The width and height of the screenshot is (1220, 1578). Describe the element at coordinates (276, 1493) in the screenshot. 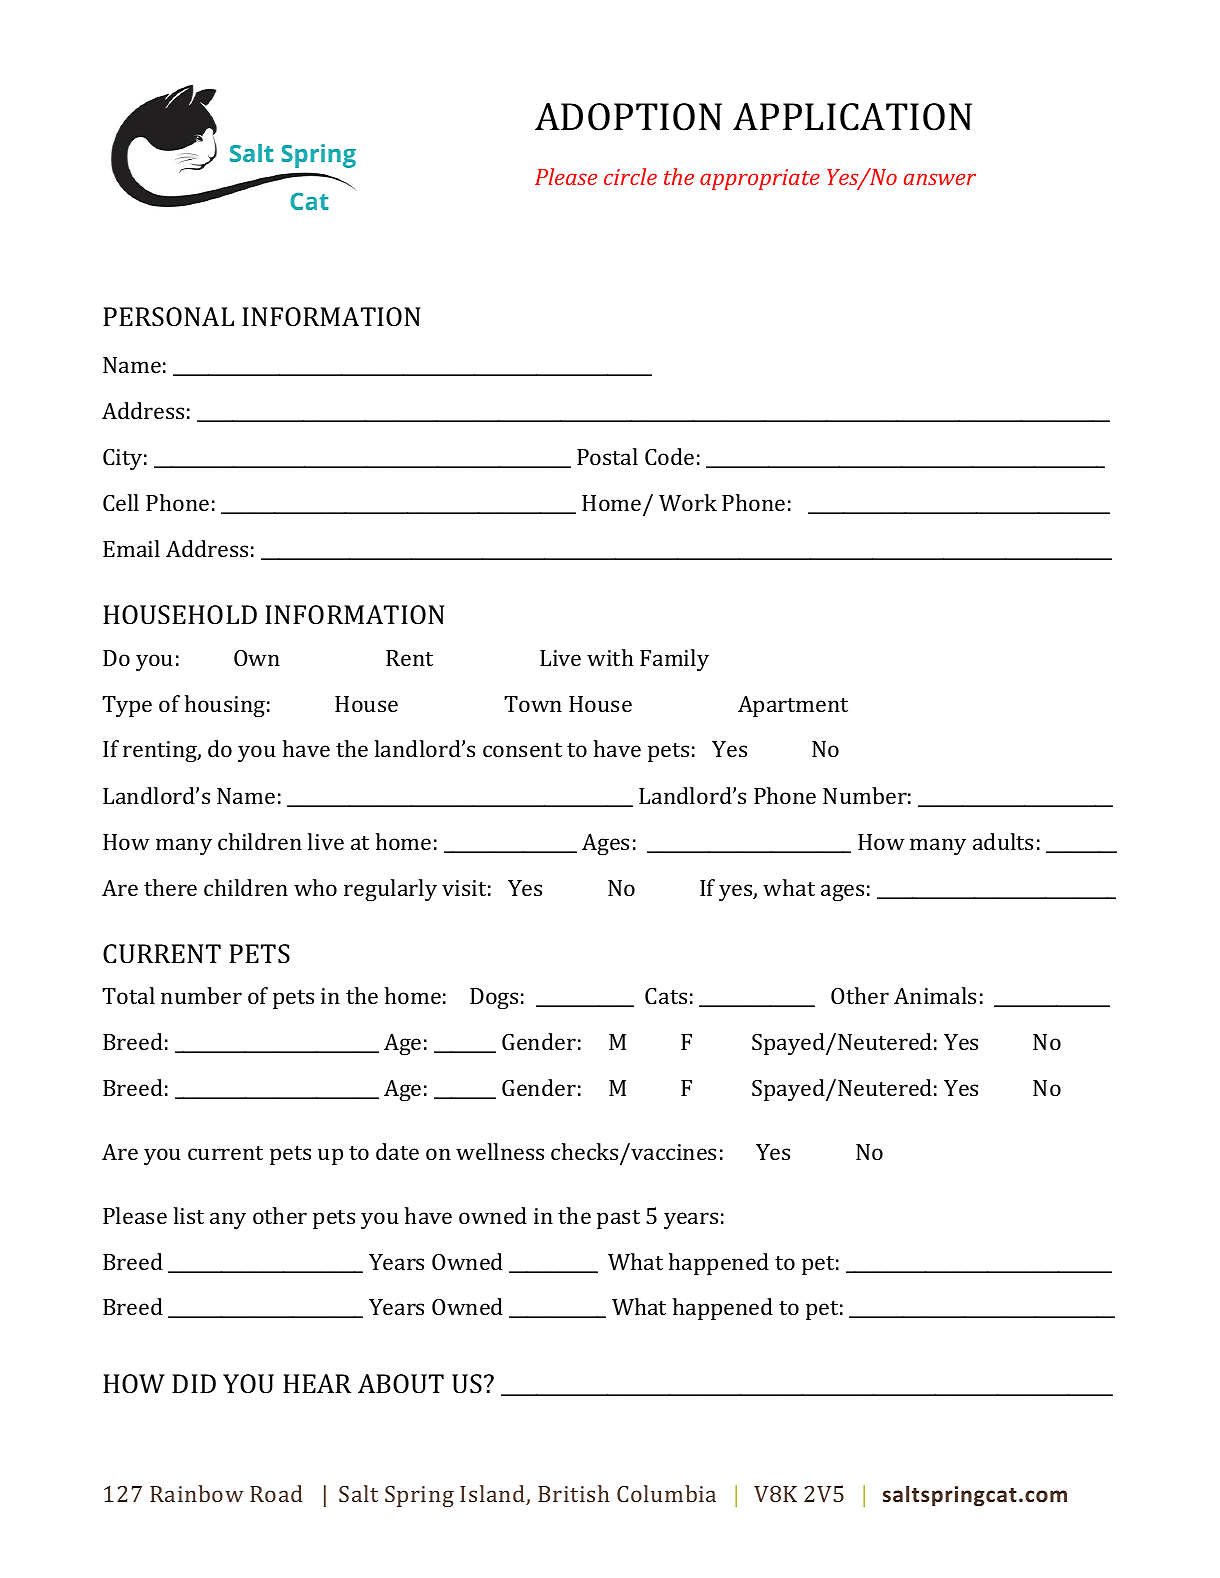

I see `Road` at that location.
